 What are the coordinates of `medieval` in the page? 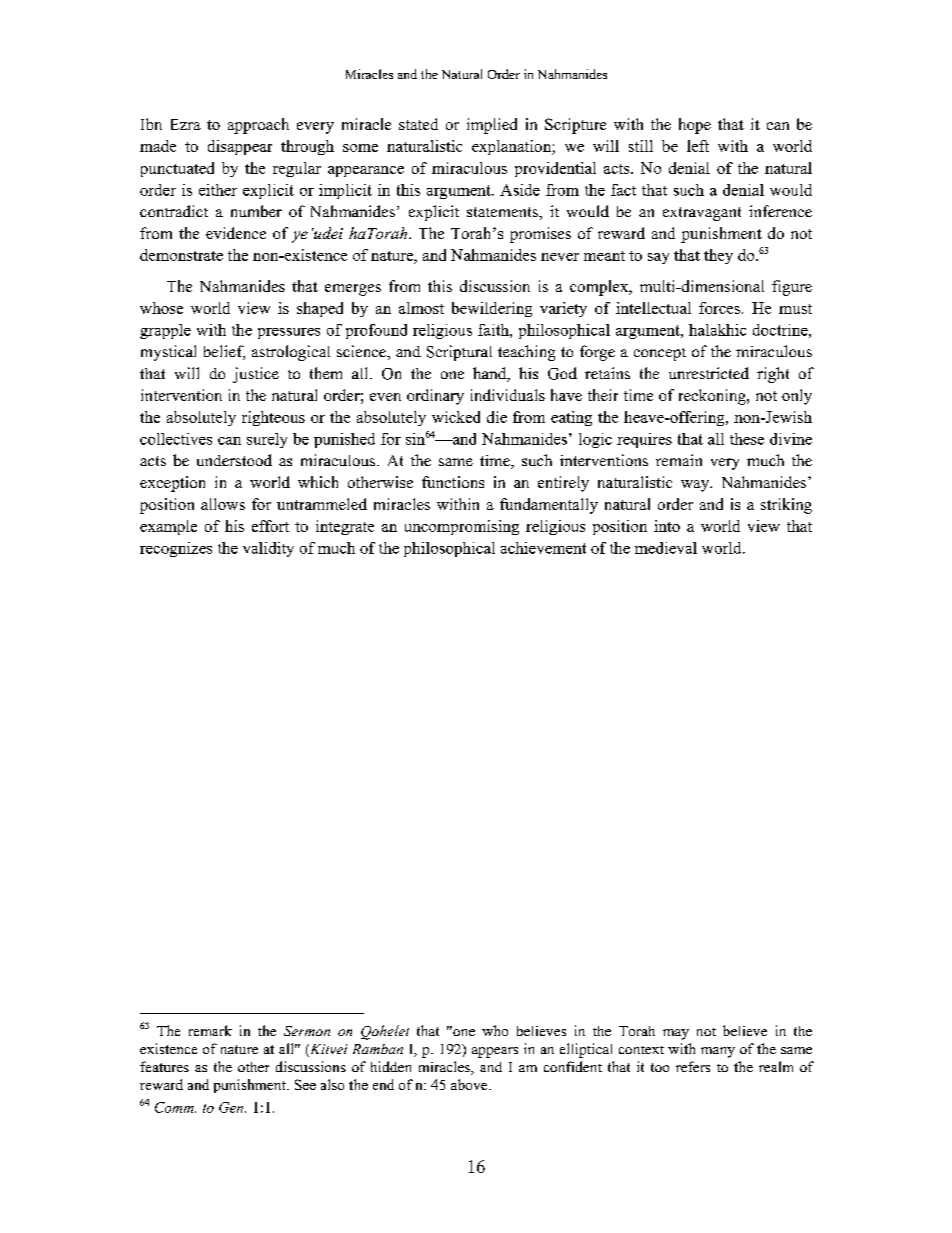 It's located at (666, 548).
